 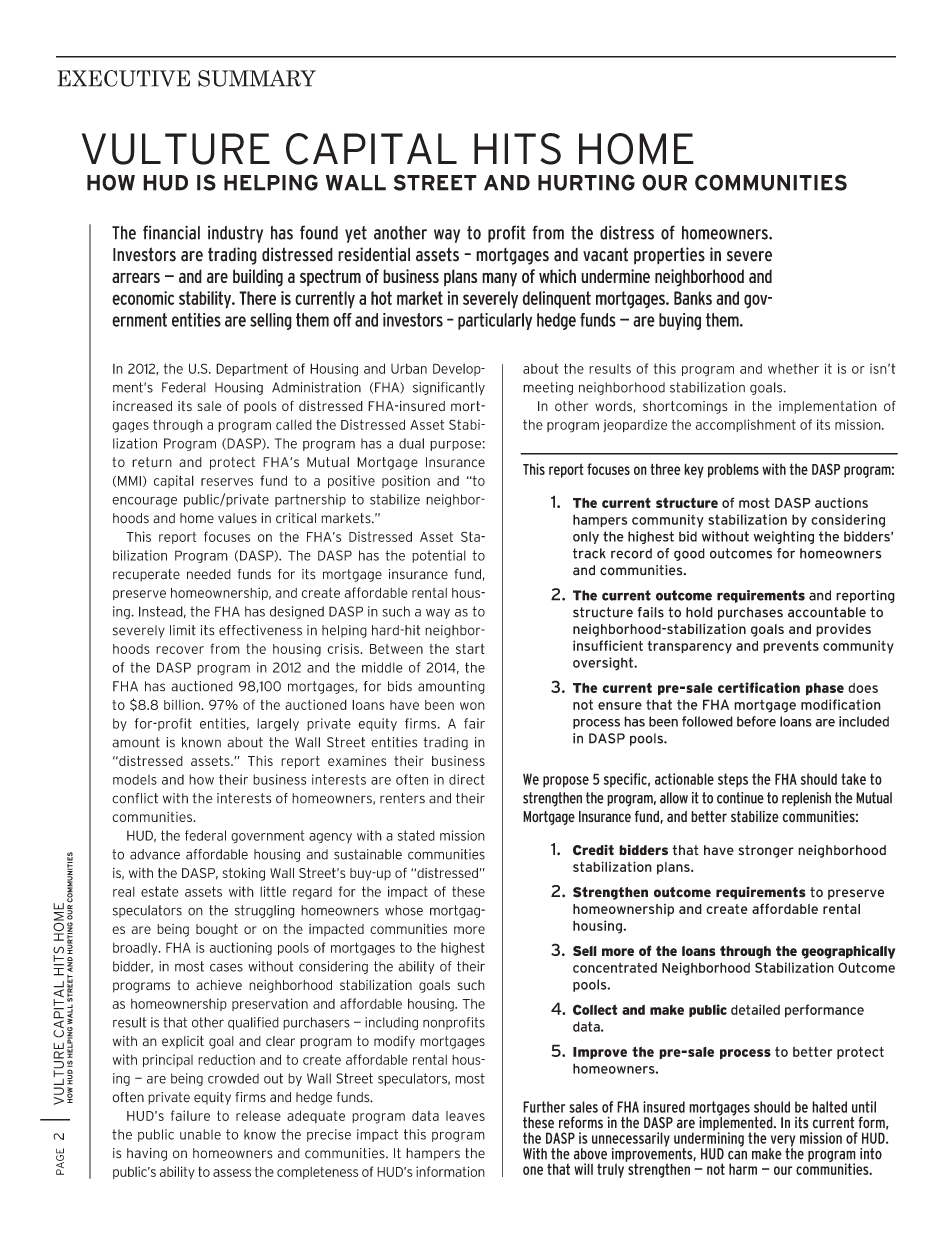 What do you see at coordinates (791, 646) in the document?
I see `prevents` at bounding box center [791, 646].
